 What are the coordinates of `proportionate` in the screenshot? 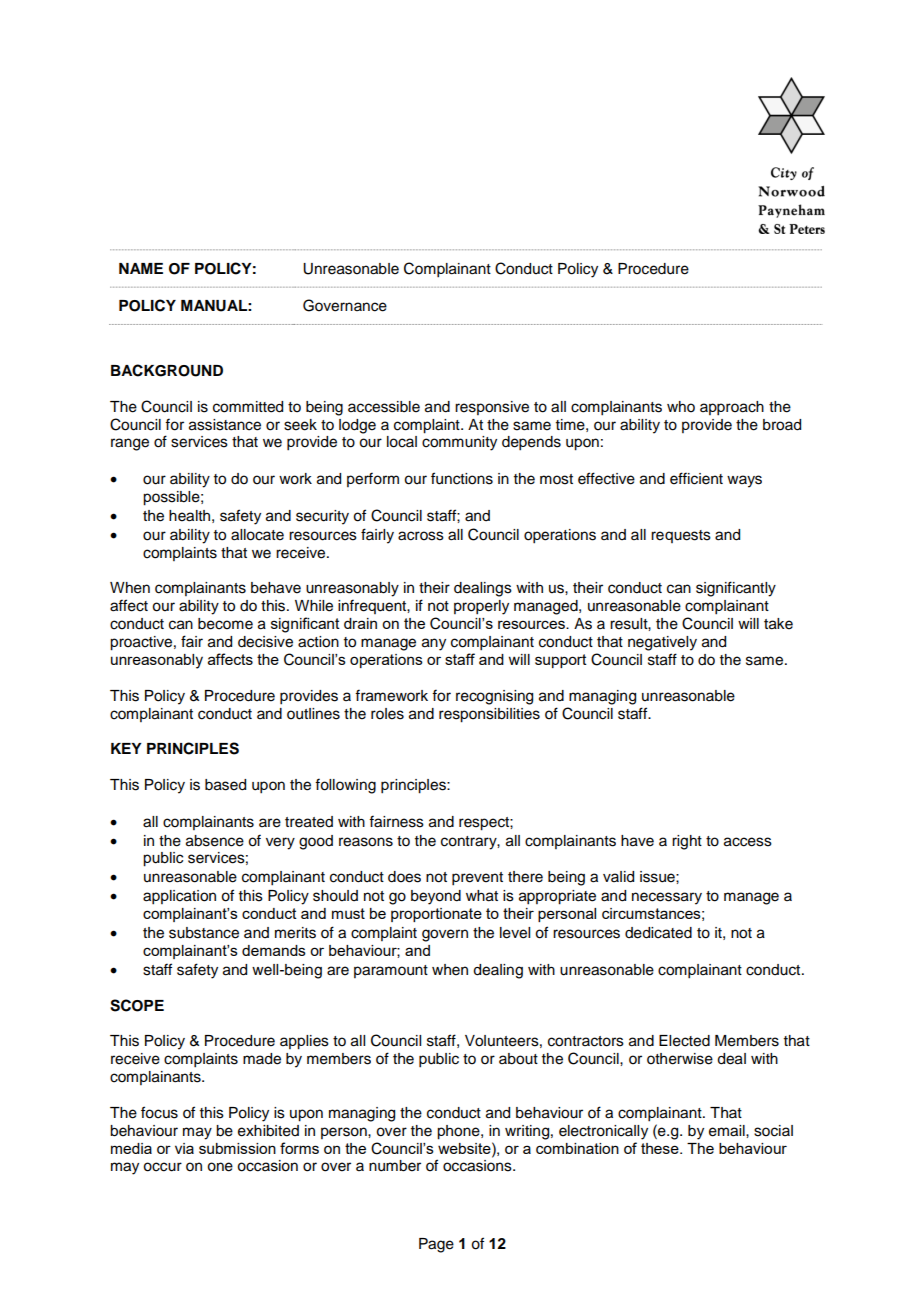 It's located at (436, 915).
